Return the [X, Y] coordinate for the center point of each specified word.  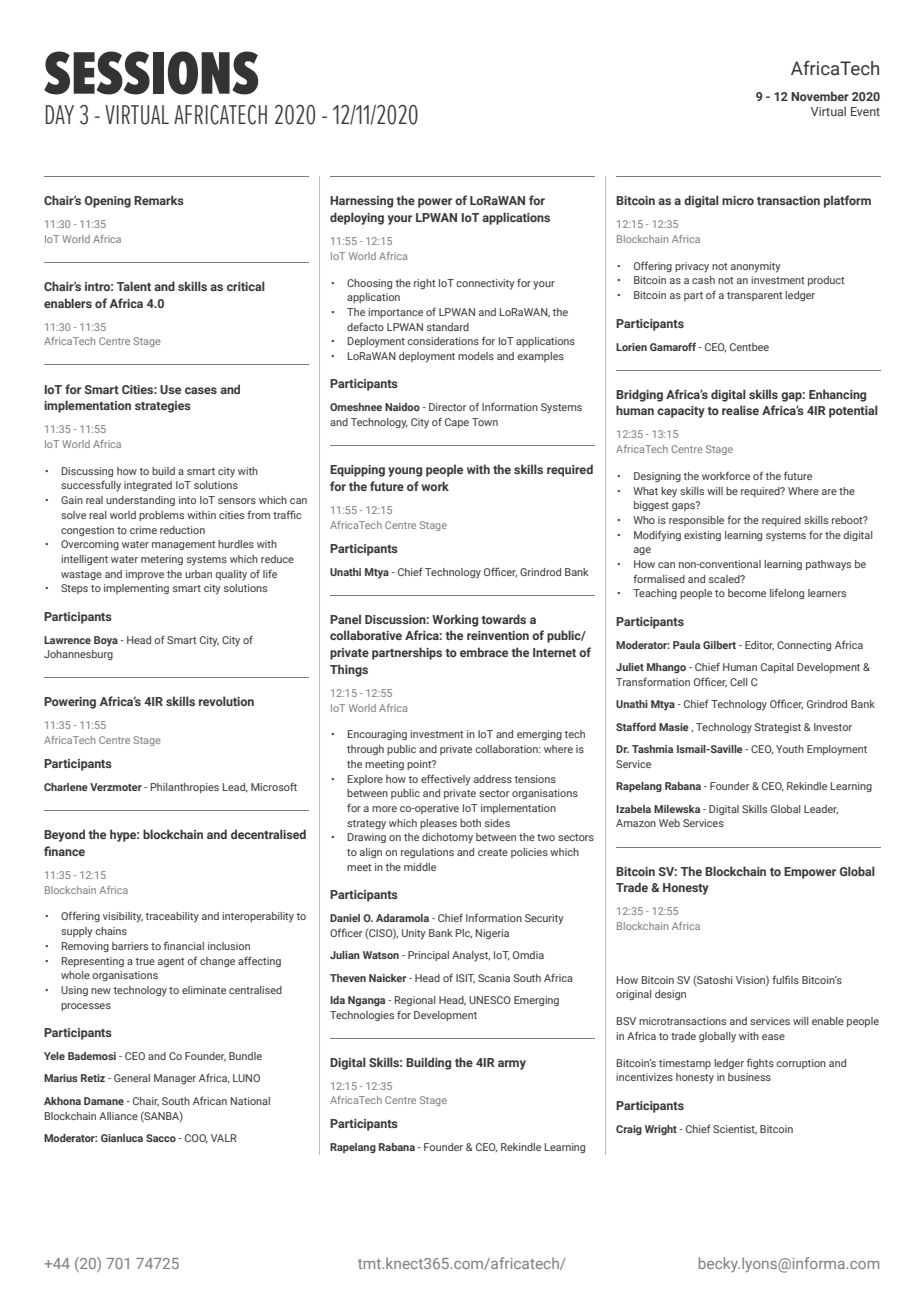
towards [504, 619]
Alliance [118, 1116]
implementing [136, 589]
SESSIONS [151, 73]
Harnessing [361, 202]
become [747, 593]
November [820, 96]
